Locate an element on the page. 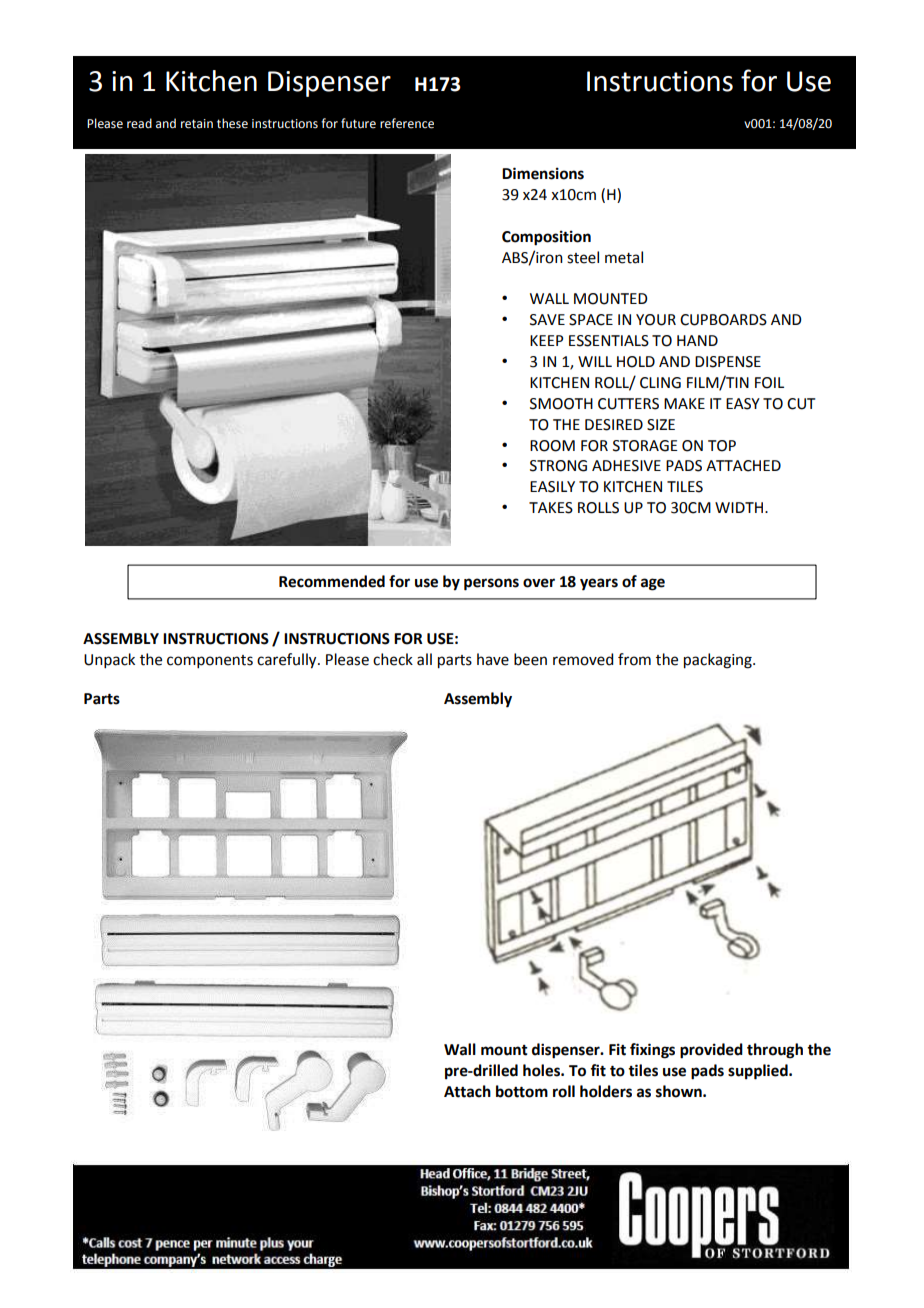 This page has height=1308, width=924. bottom is located at coordinates (522, 1091).
